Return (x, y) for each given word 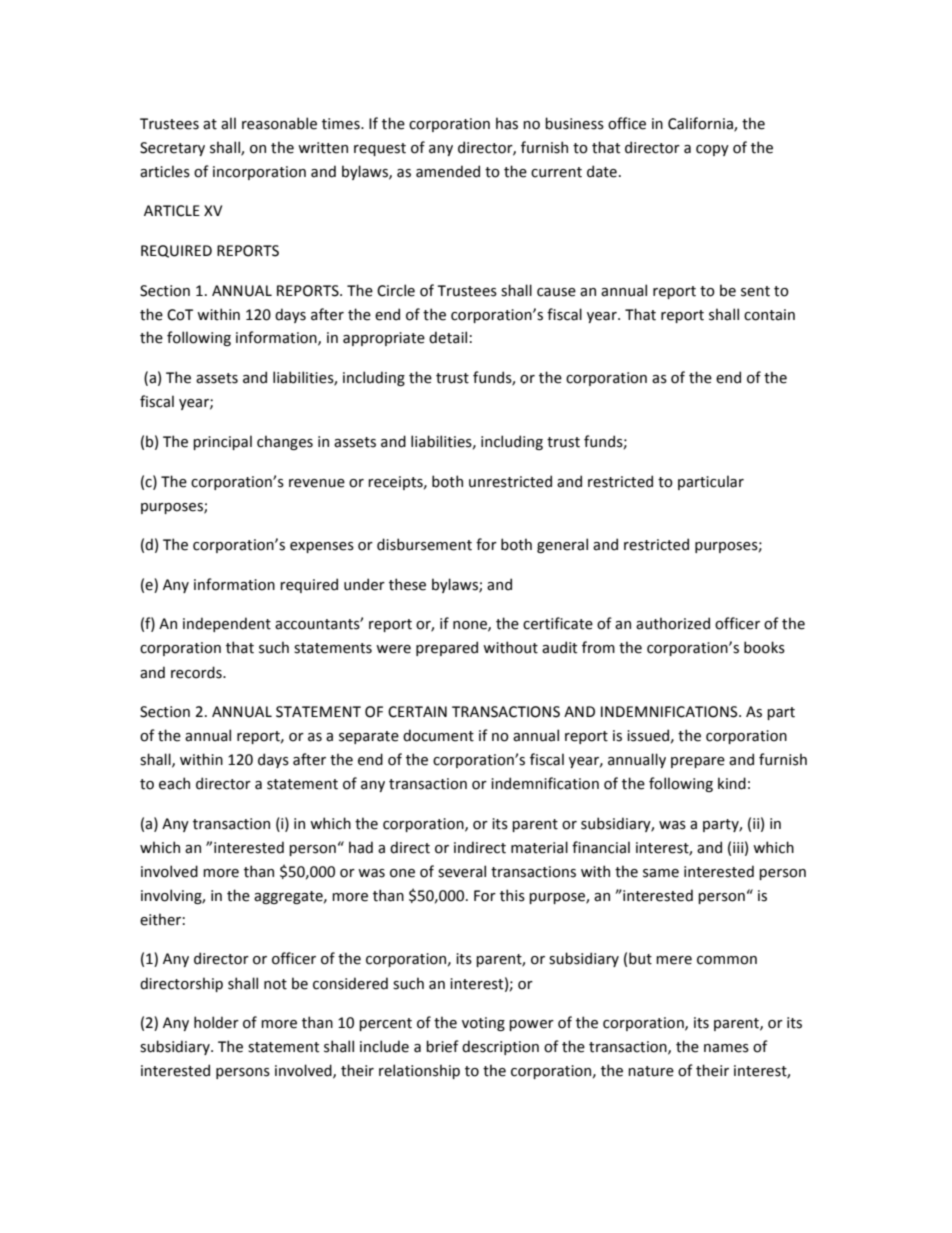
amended (448, 171)
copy (712, 150)
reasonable (279, 123)
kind (732, 783)
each (174, 783)
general (562, 545)
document (438, 735)
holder (216, 1022)
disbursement (424, 544)
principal (222, 442)
